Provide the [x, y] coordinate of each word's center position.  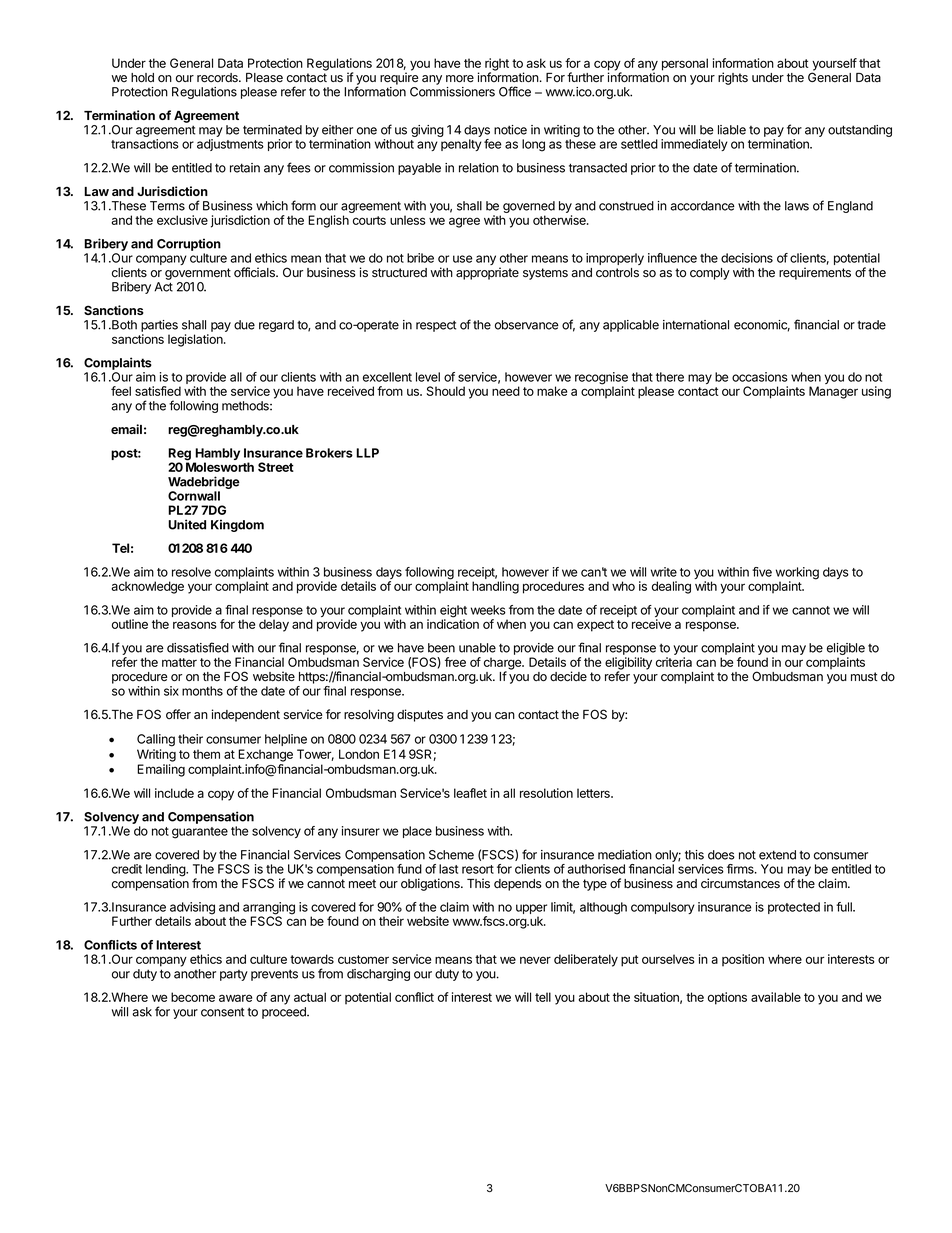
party [234, 975]
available [776, 997]
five [762, 572]
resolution [546, 793]
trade [871, 325]
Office [515, 91]
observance [527, 325]
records [218, 78]
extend [777, 855]
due [244, 325]
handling [495, 587]
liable [732, 130]
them [206, 754]
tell [543, 997]
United [187, 524]
